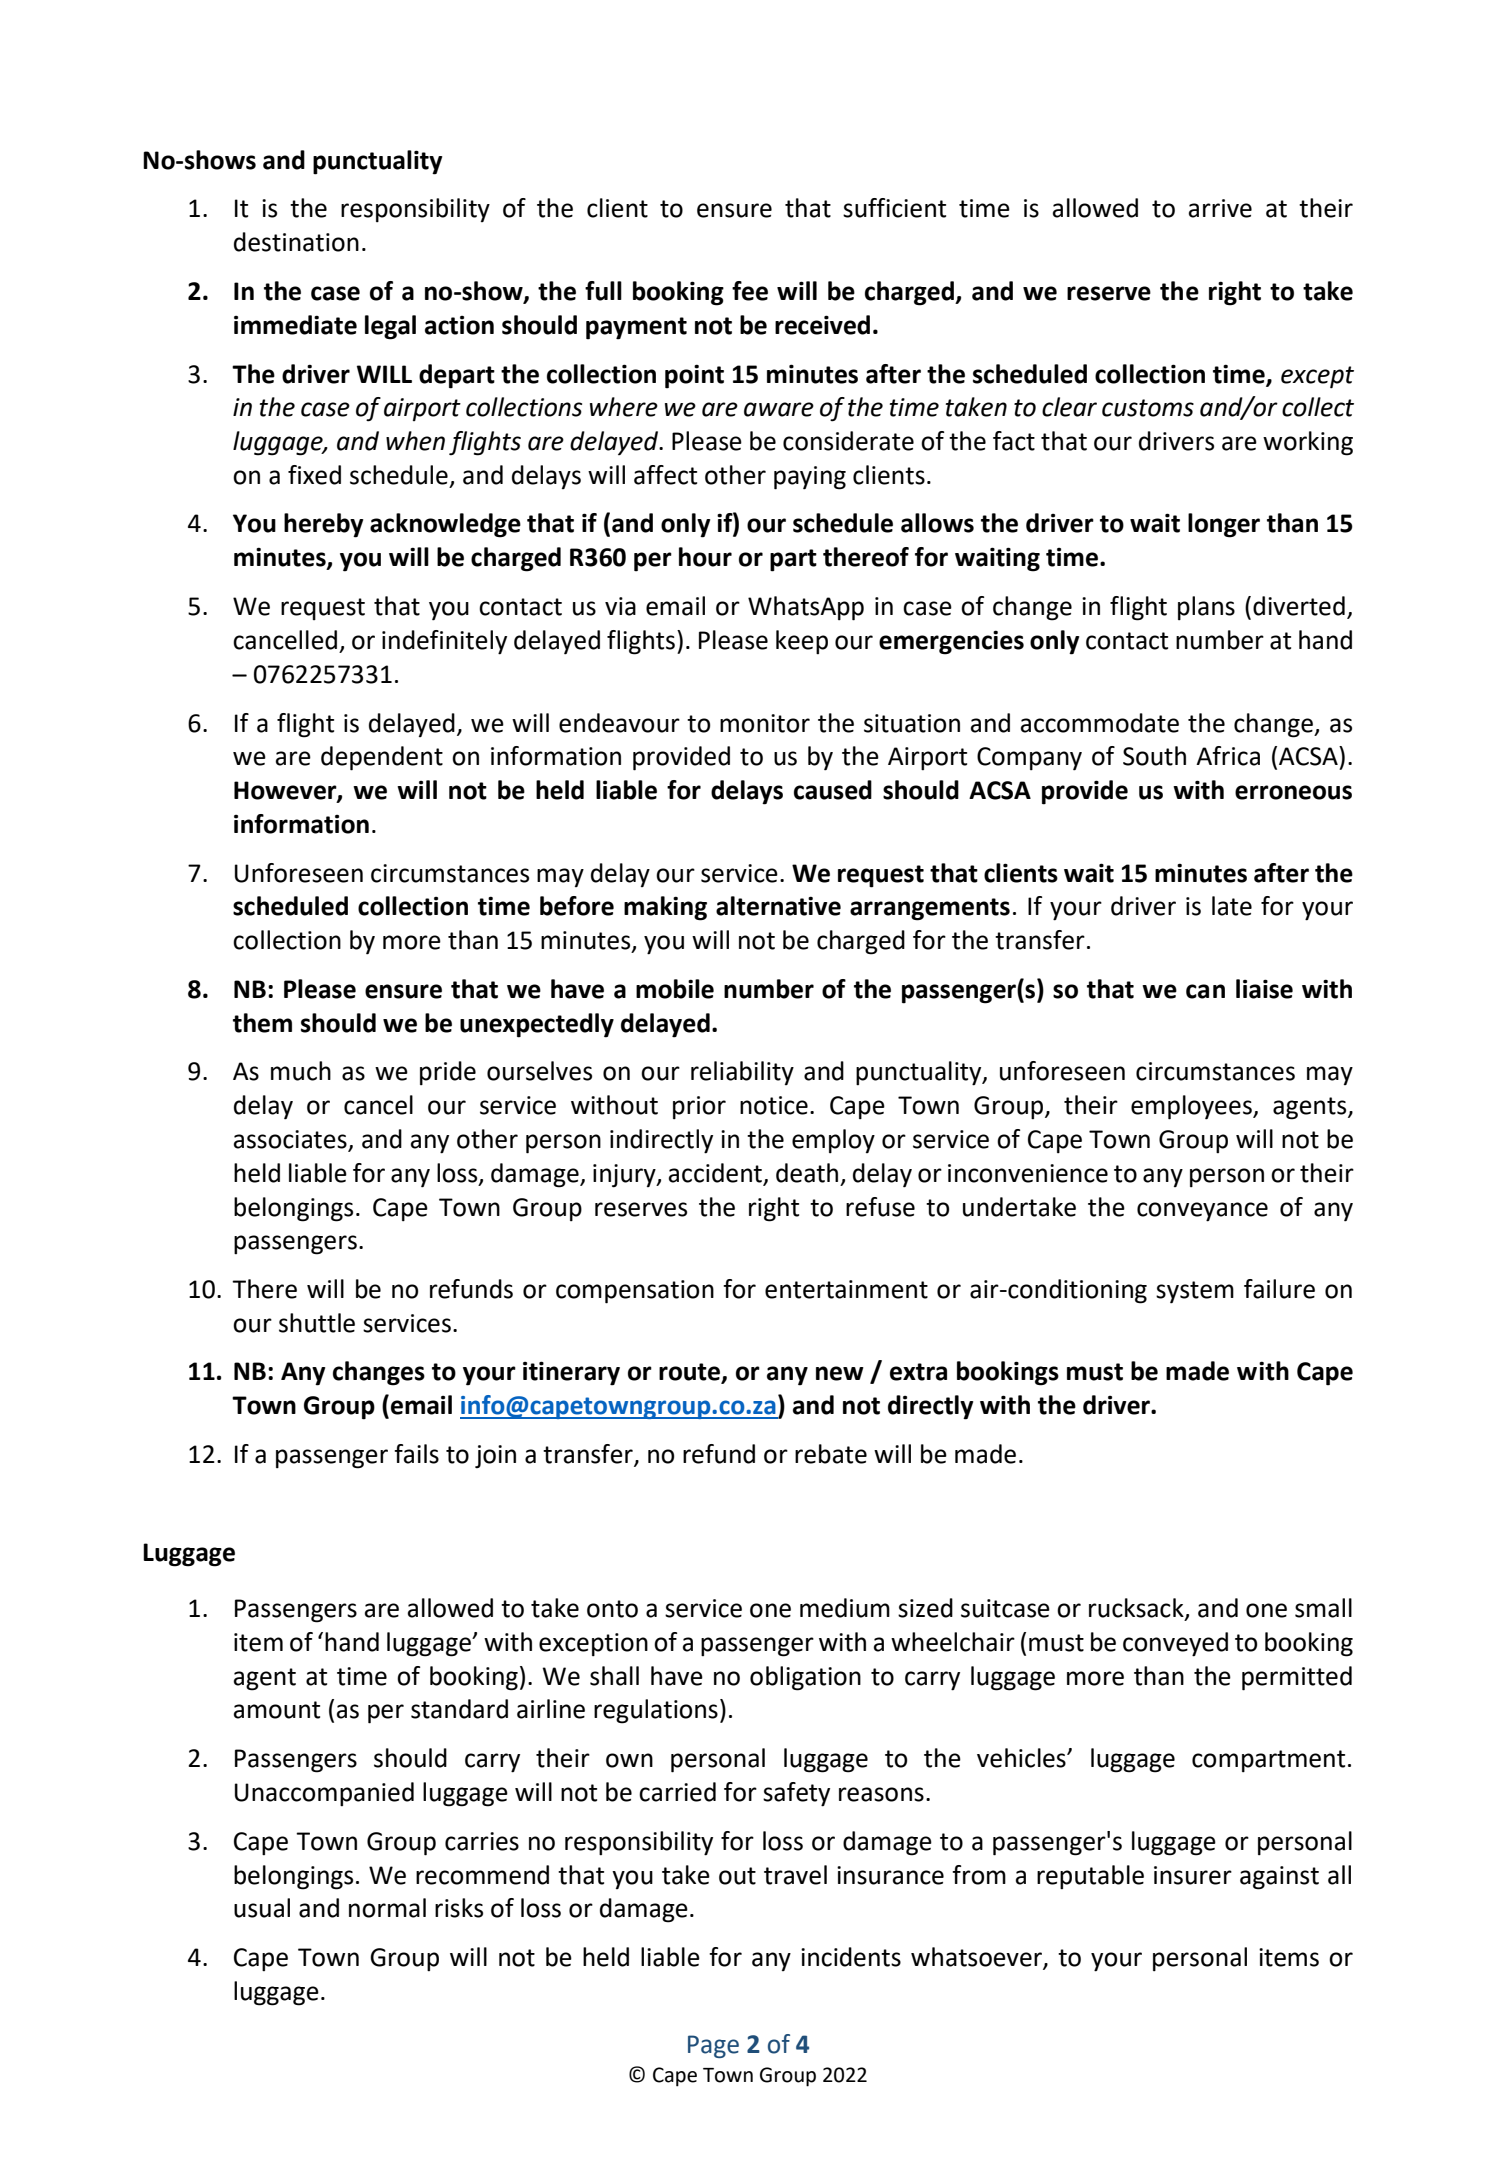 This document has height=2178, width=1496. What do you see at coordinates (416, 1454) in the document?
I see `fails` at bounding box center [416, 1454].
